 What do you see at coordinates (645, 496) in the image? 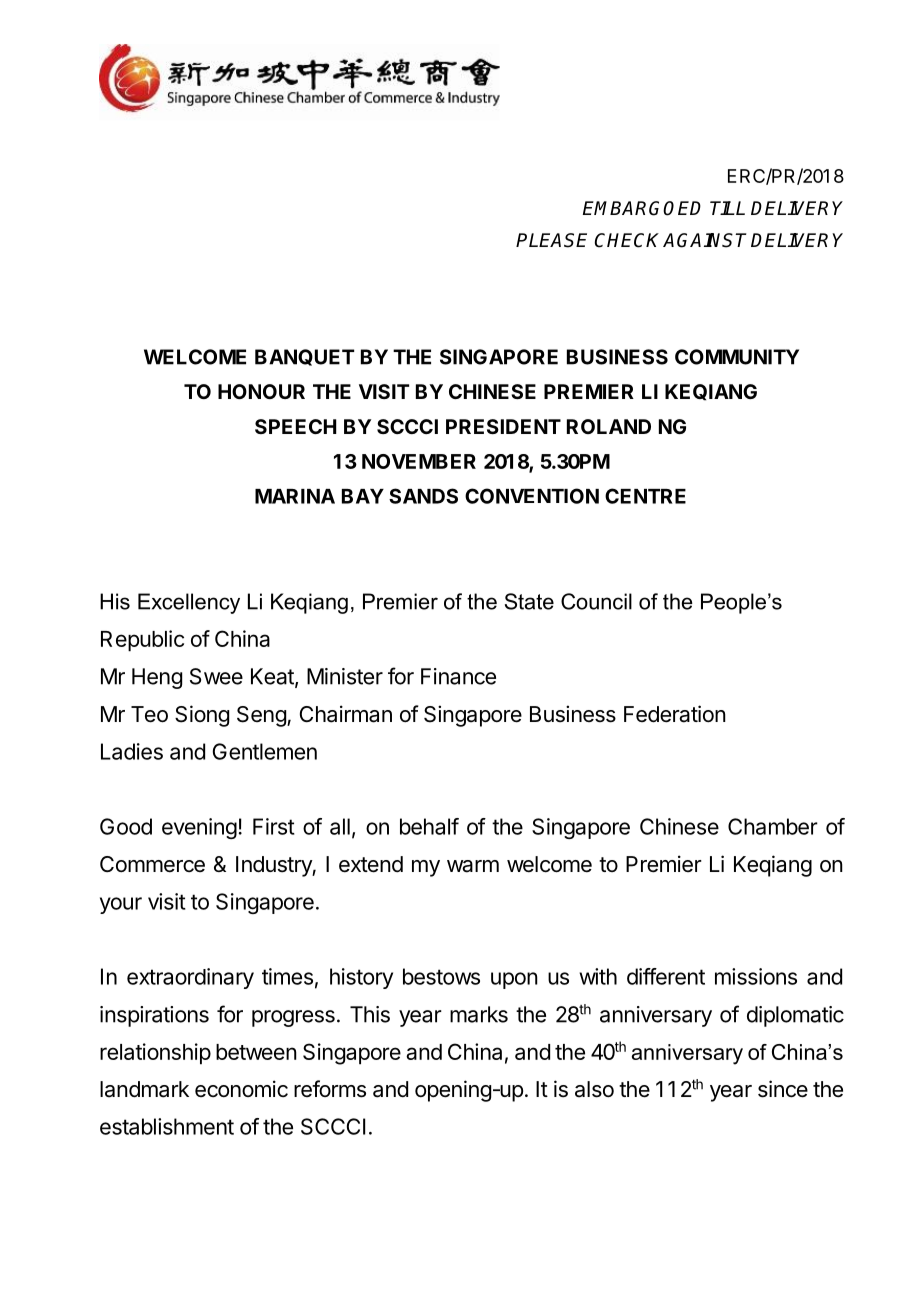
I see `CENTRE` at bounding box center [645, 496].
